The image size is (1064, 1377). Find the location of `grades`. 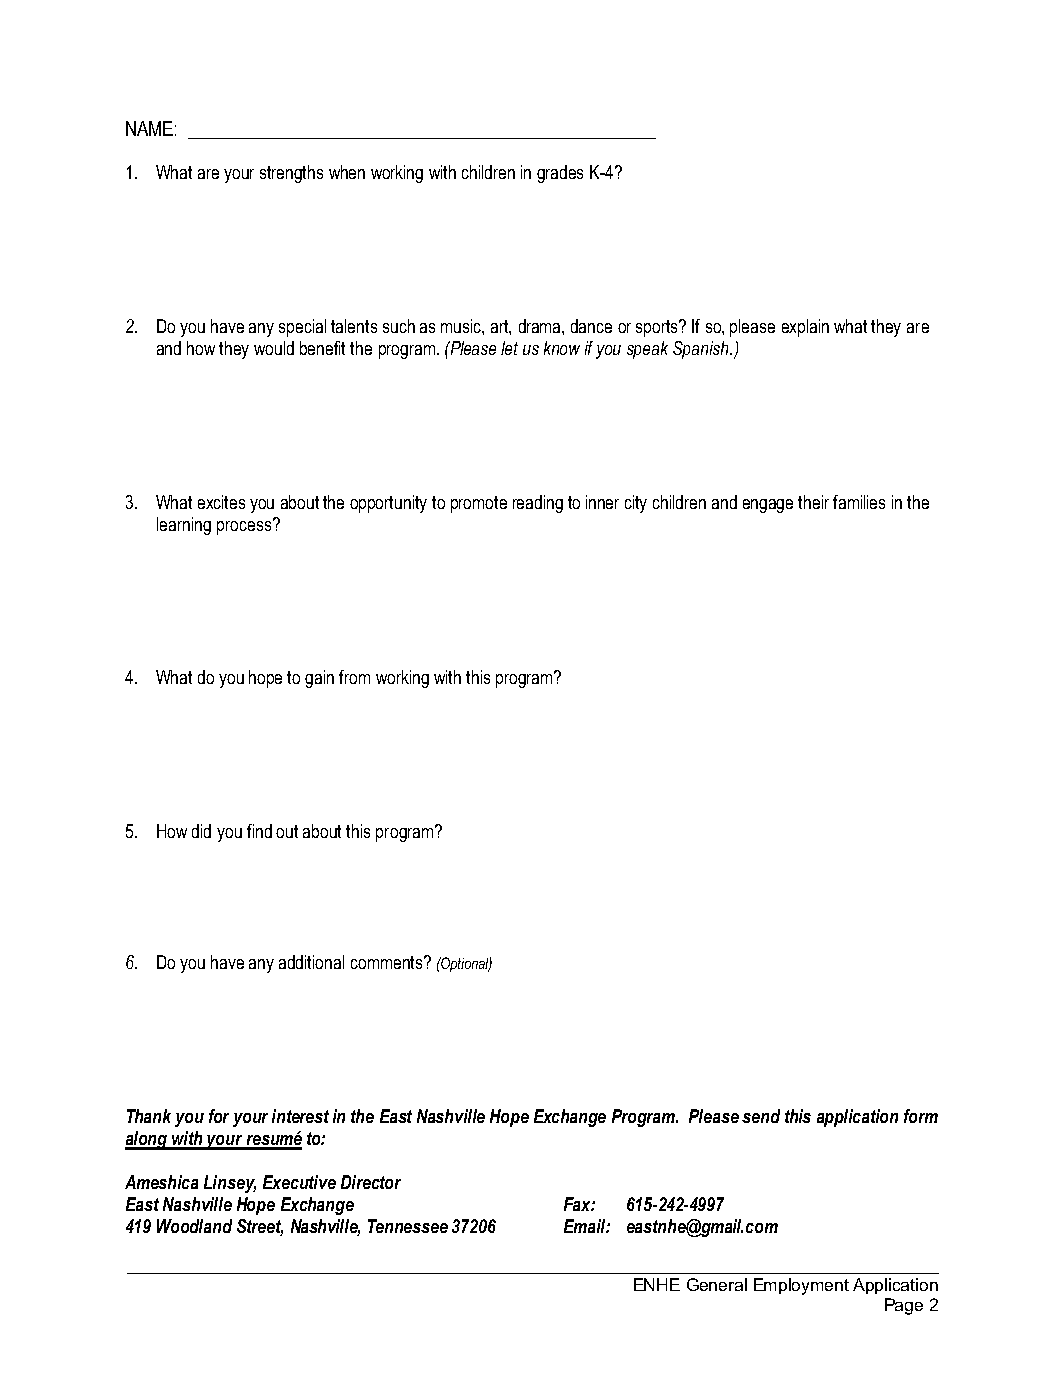

grades is located at coordinates (560, 174).
